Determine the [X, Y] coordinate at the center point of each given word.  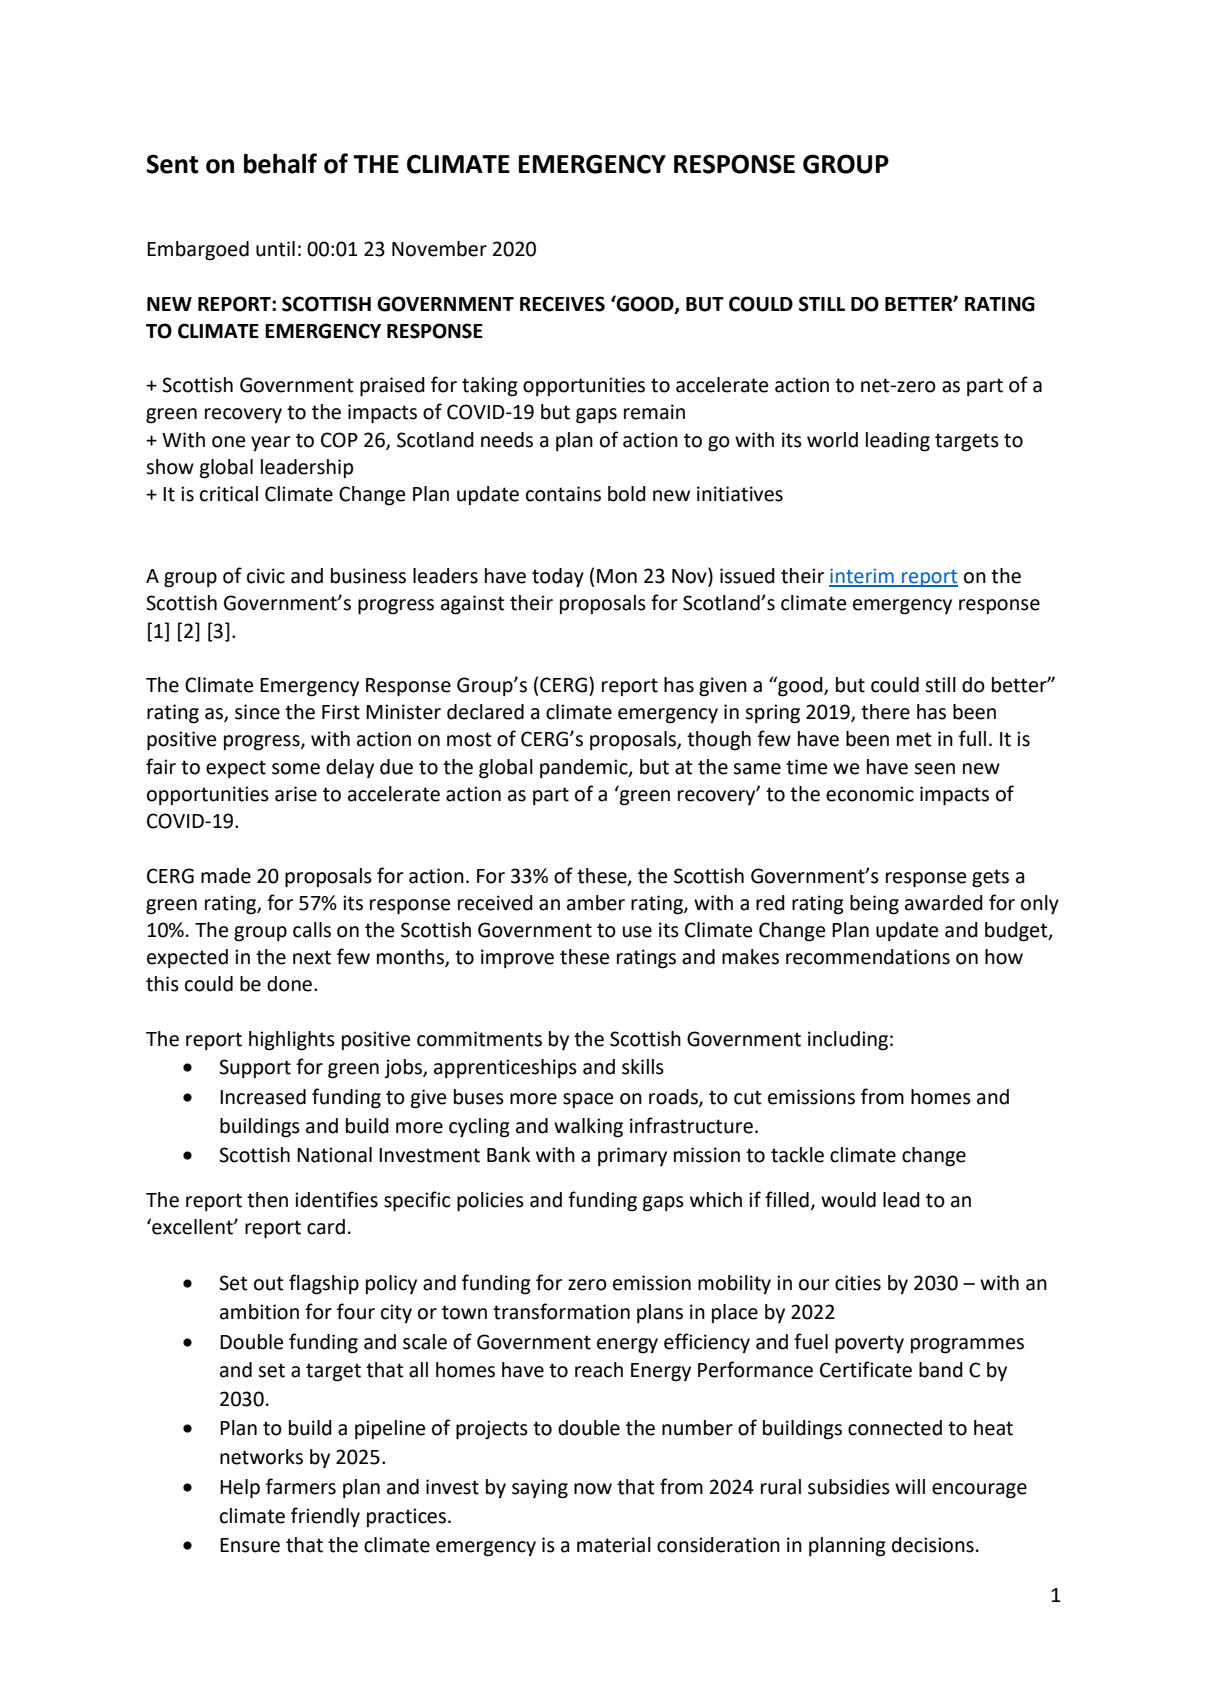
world [832, 440]
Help [240, 1489]
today [558, 578]
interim [862, 577]
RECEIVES [562, 304]
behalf [280, 163]
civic [266, 576]
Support [255, 1068]
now [593, 1489]
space [588, 1100]
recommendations [868, 957]
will [910, 1486]
